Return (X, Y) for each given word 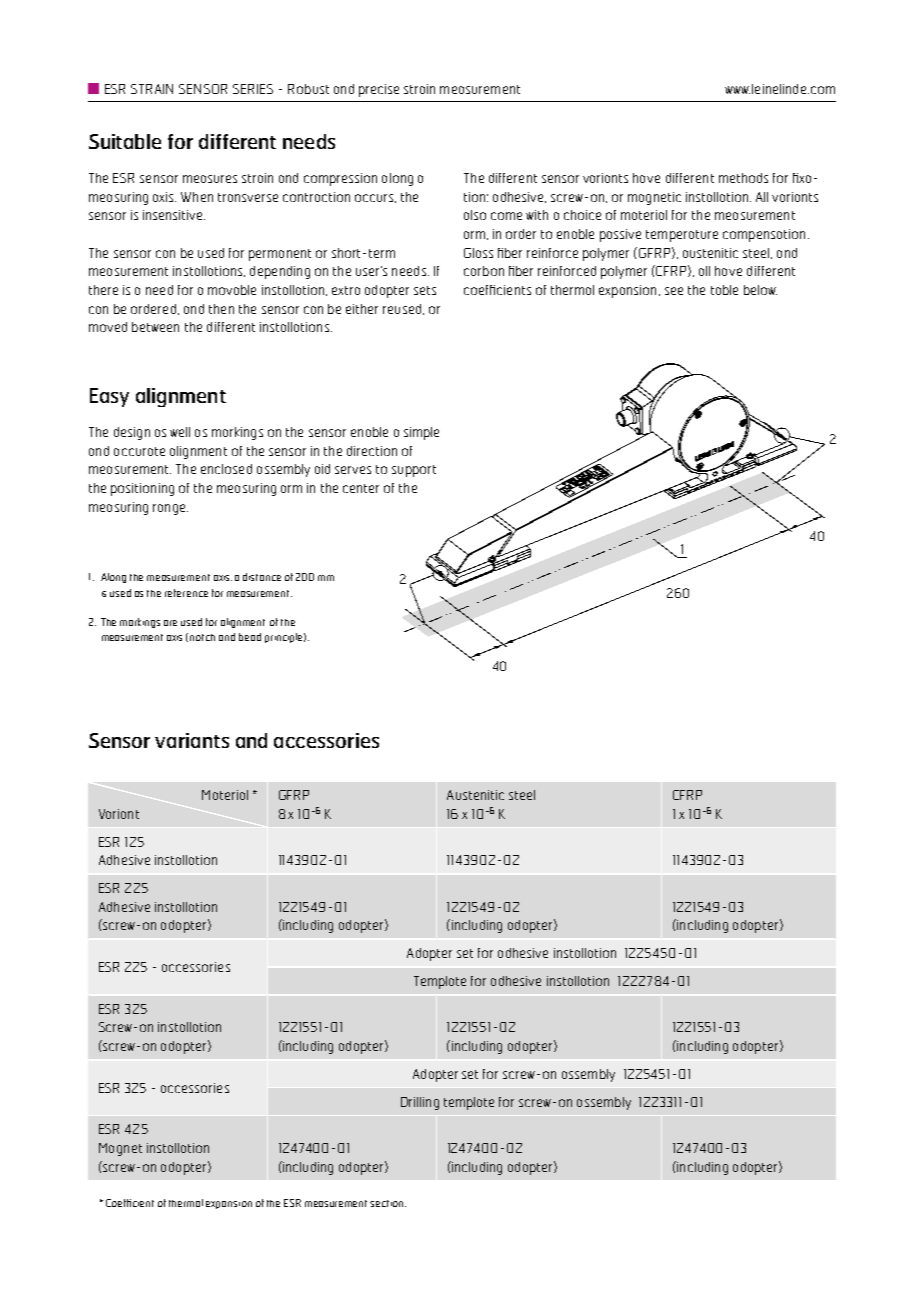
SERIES (253, 89)
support (414, 471)
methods (743, 178)
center (361, 488)
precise (379, 90)
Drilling (420, 1103)
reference (186, 593)
